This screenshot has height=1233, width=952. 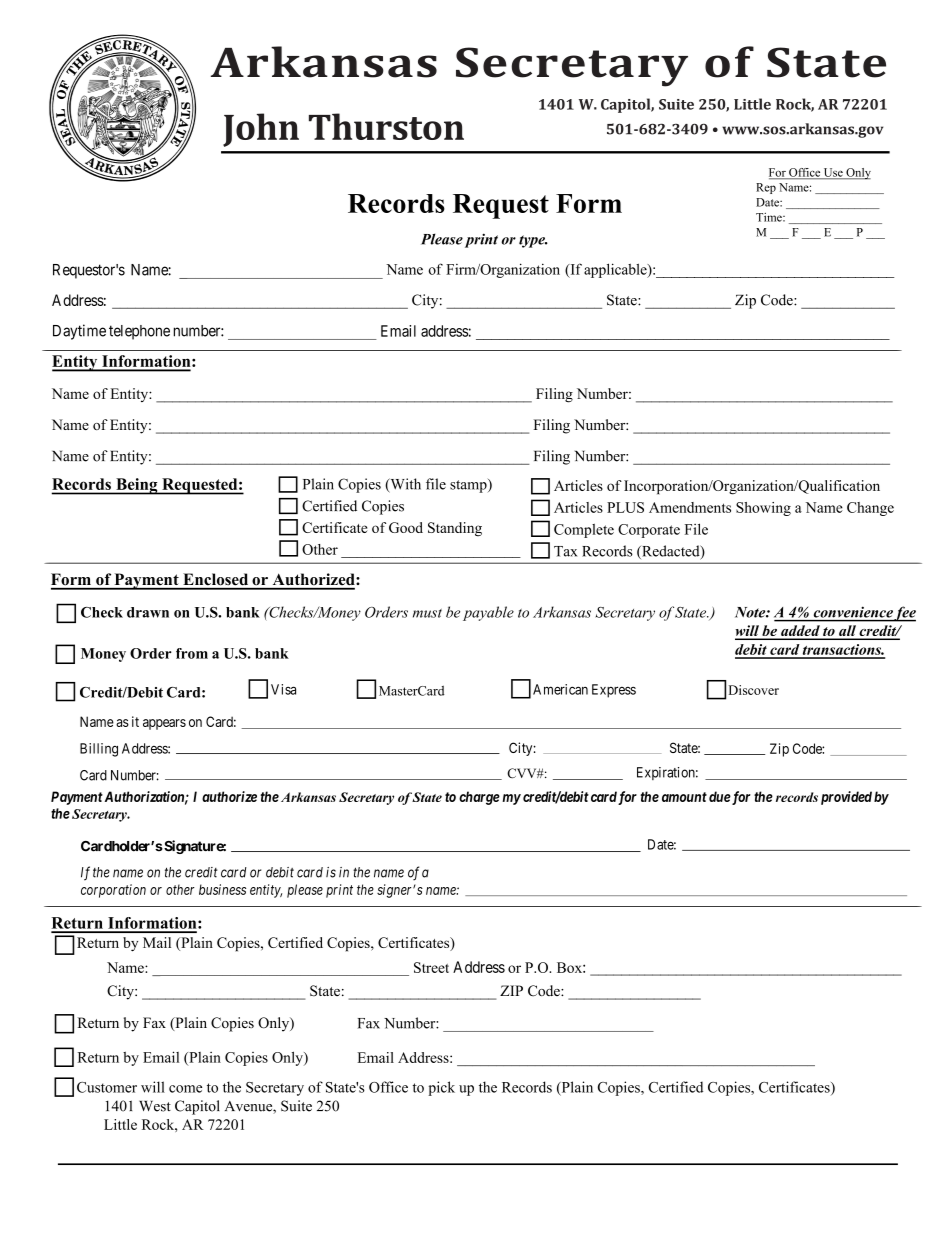 What do you see at coordinates (261, 130) in the screenshot?
I see `John` at bounding box center [261, 130].
